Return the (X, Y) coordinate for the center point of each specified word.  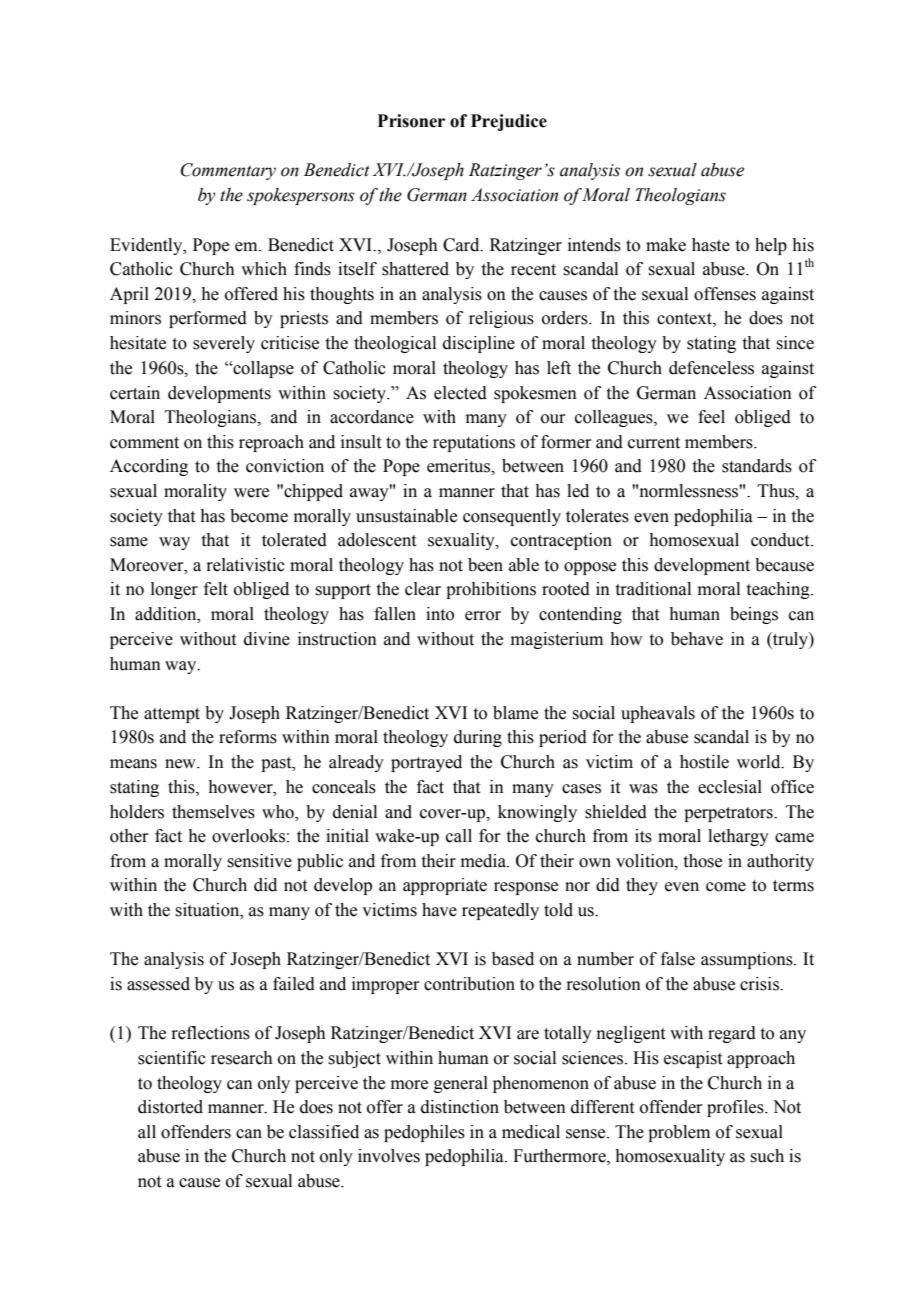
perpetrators (729, 814)
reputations (474, 443)
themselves (213, 812)
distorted (170, 1107)
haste (711, 245)
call (459, 836)
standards (757, 466)
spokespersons (301, 196)
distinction (460, 1107)
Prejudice (509, 122)
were (251, 493)
